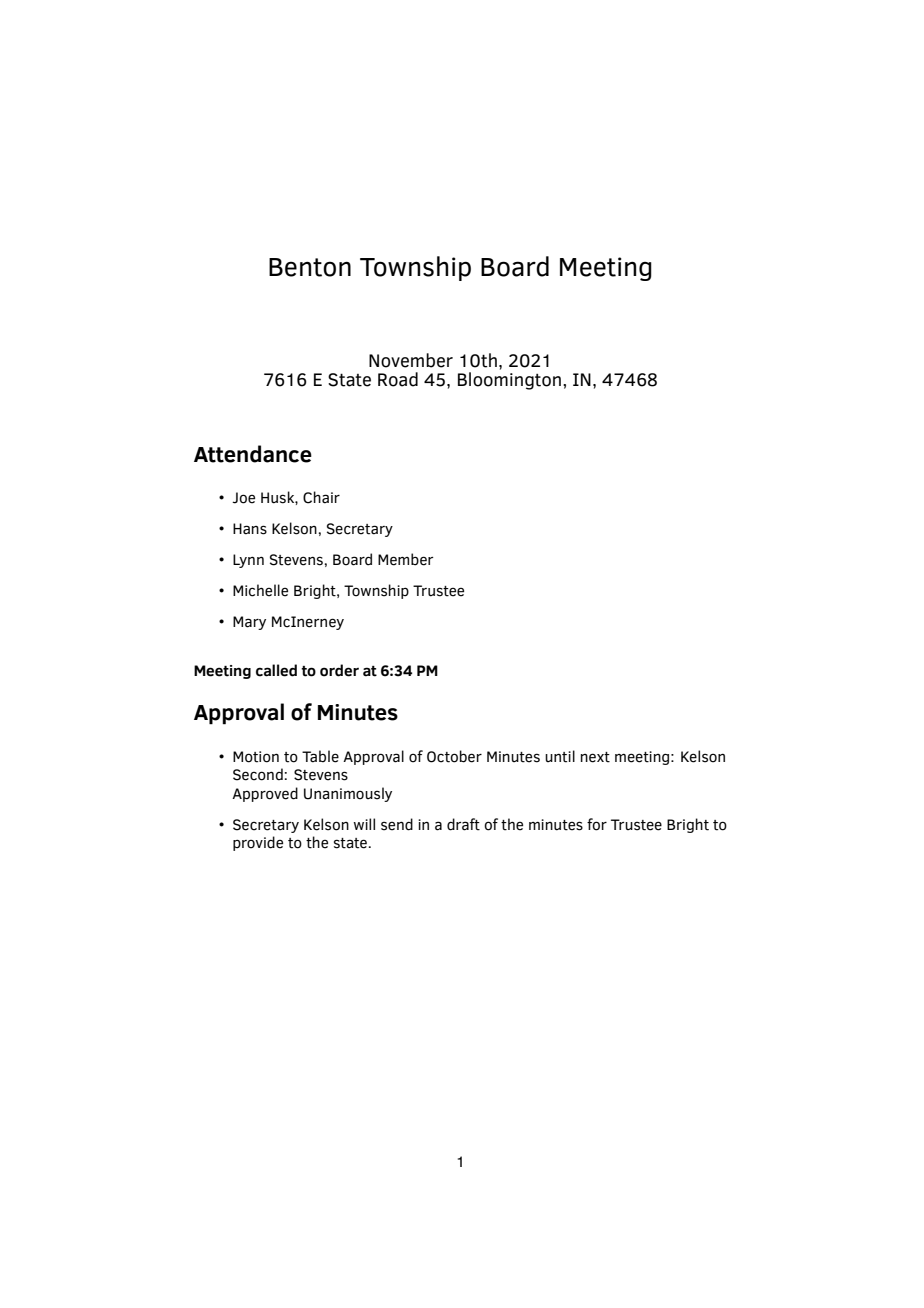 This document has height=1308, width=924. Describe the element at coordinates (310, 267) in the document. I see `Benton` at that location.
